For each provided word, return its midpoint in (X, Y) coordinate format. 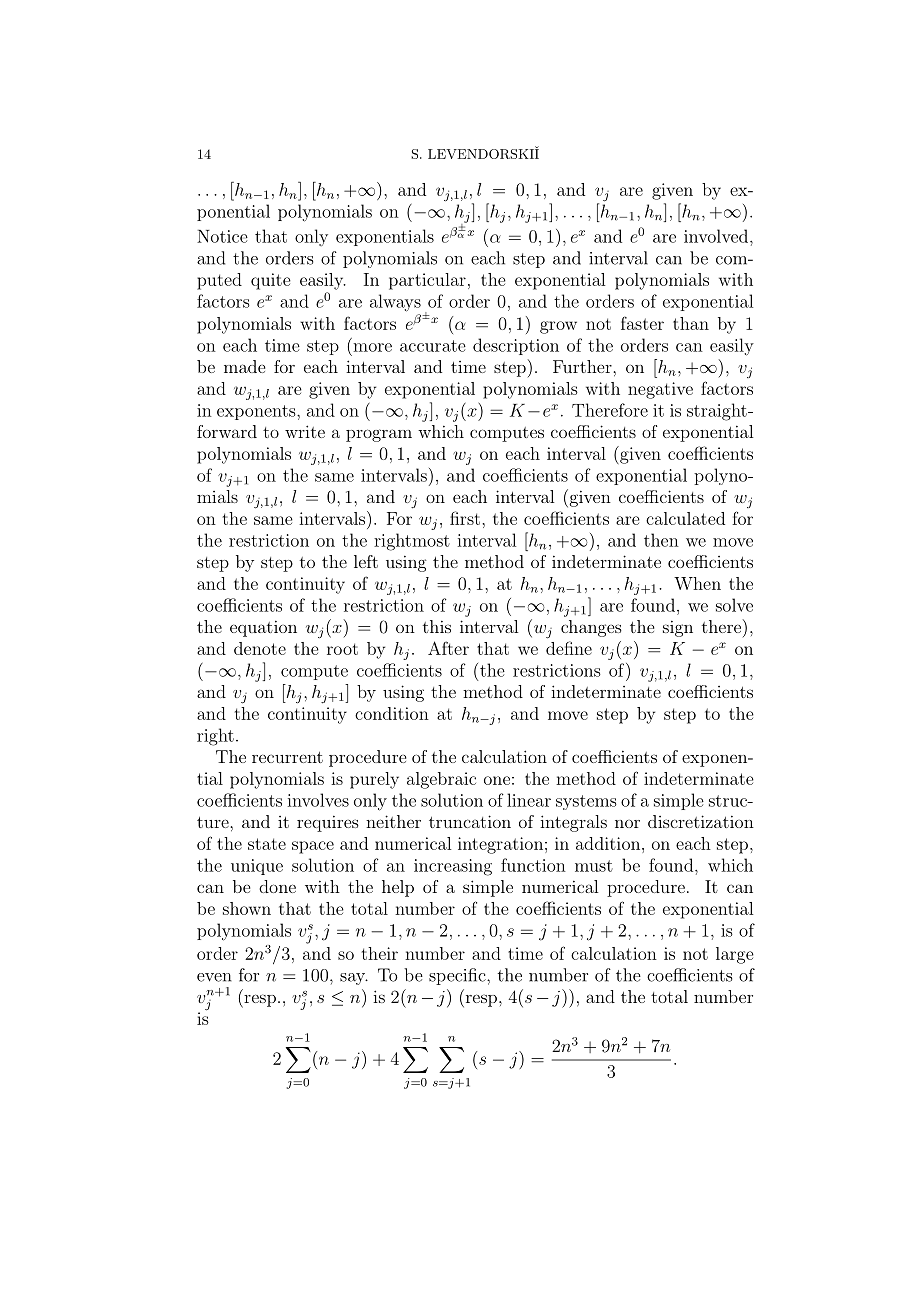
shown (247, 908)
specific (458, 976)
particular (427, 281)
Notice (222, 236)
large (735, 955)
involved (717, 236)
